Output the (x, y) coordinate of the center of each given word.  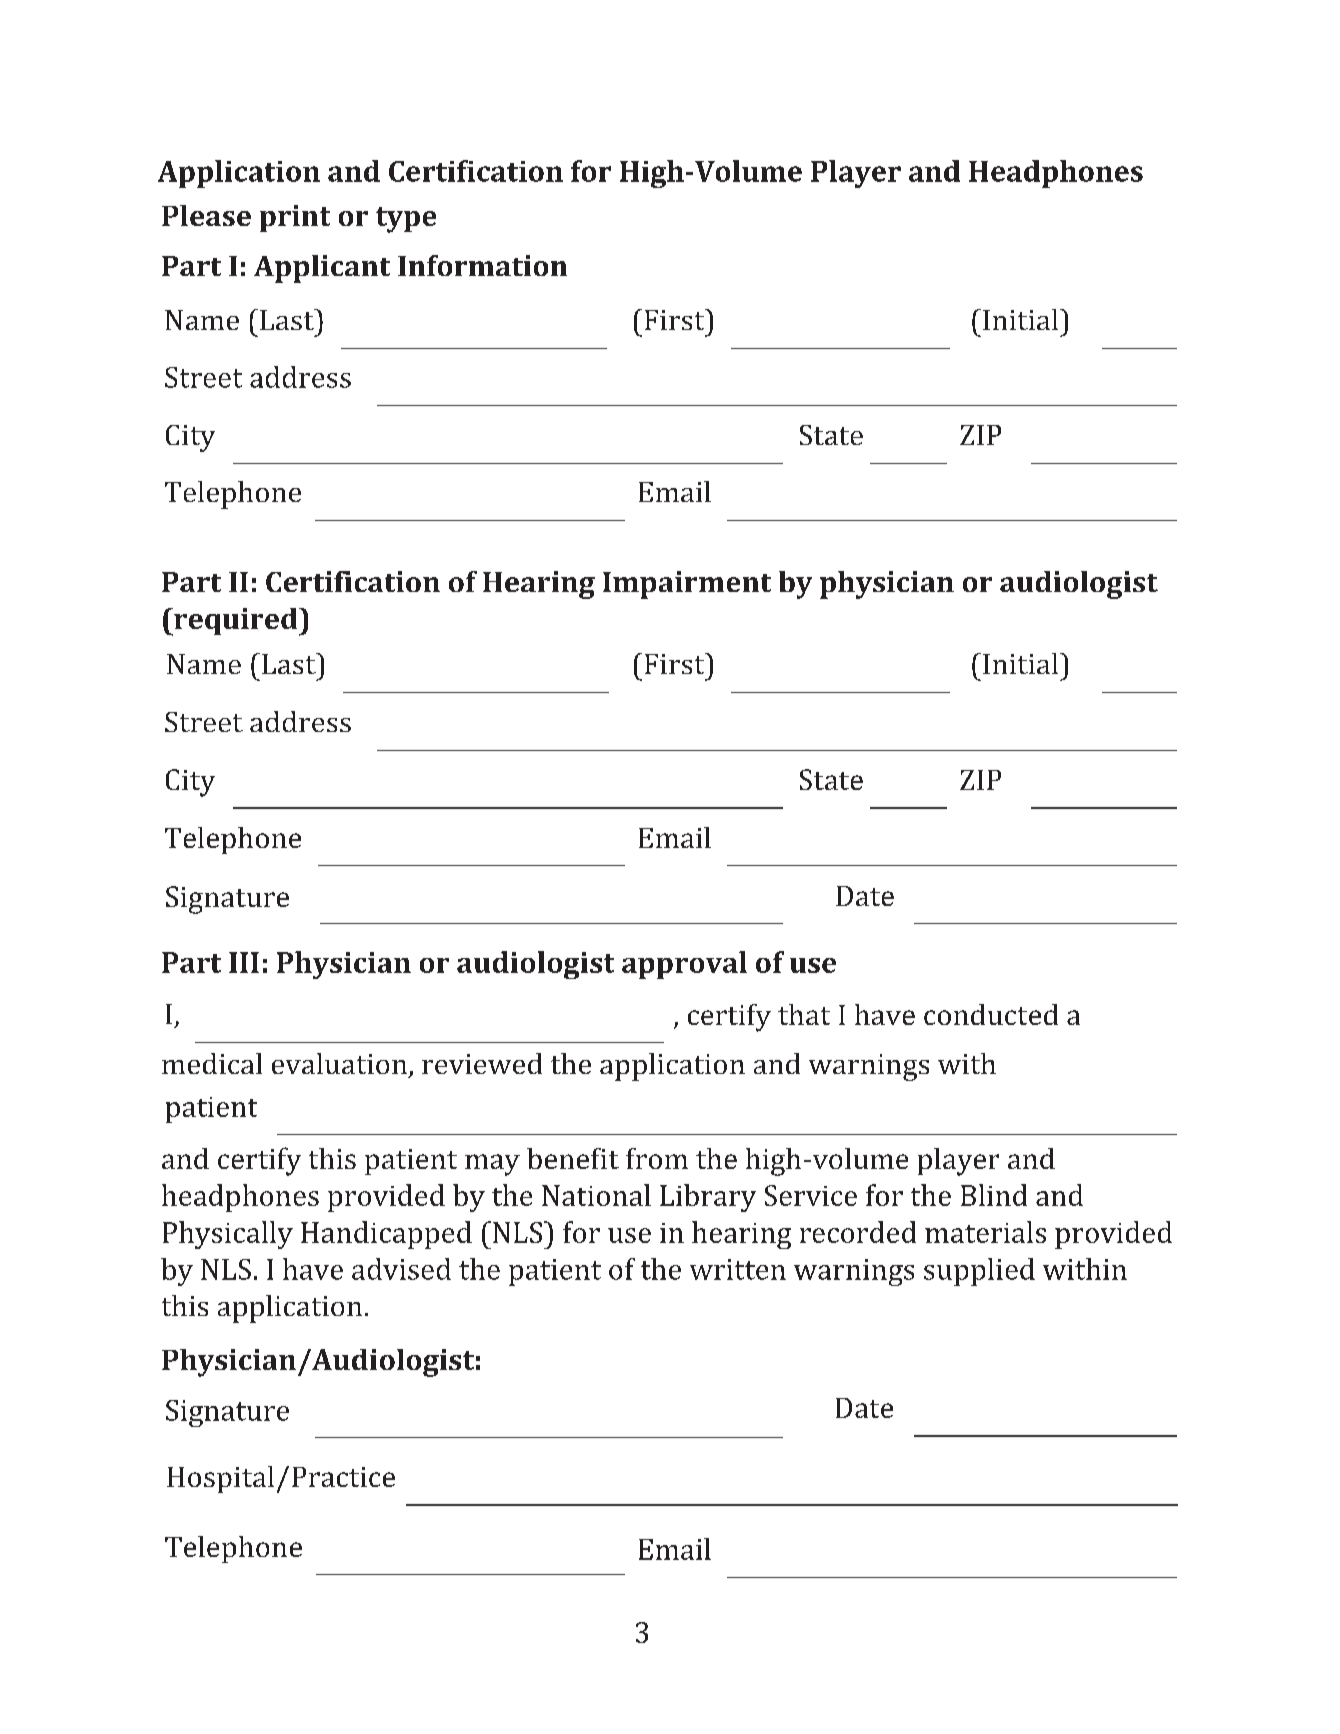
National (596, 1195)
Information (482, 265)
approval (684, 965)
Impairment (687, 585)
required (236, 622)
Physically (228, 1235)
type (406, 220)
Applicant (322, 269)
